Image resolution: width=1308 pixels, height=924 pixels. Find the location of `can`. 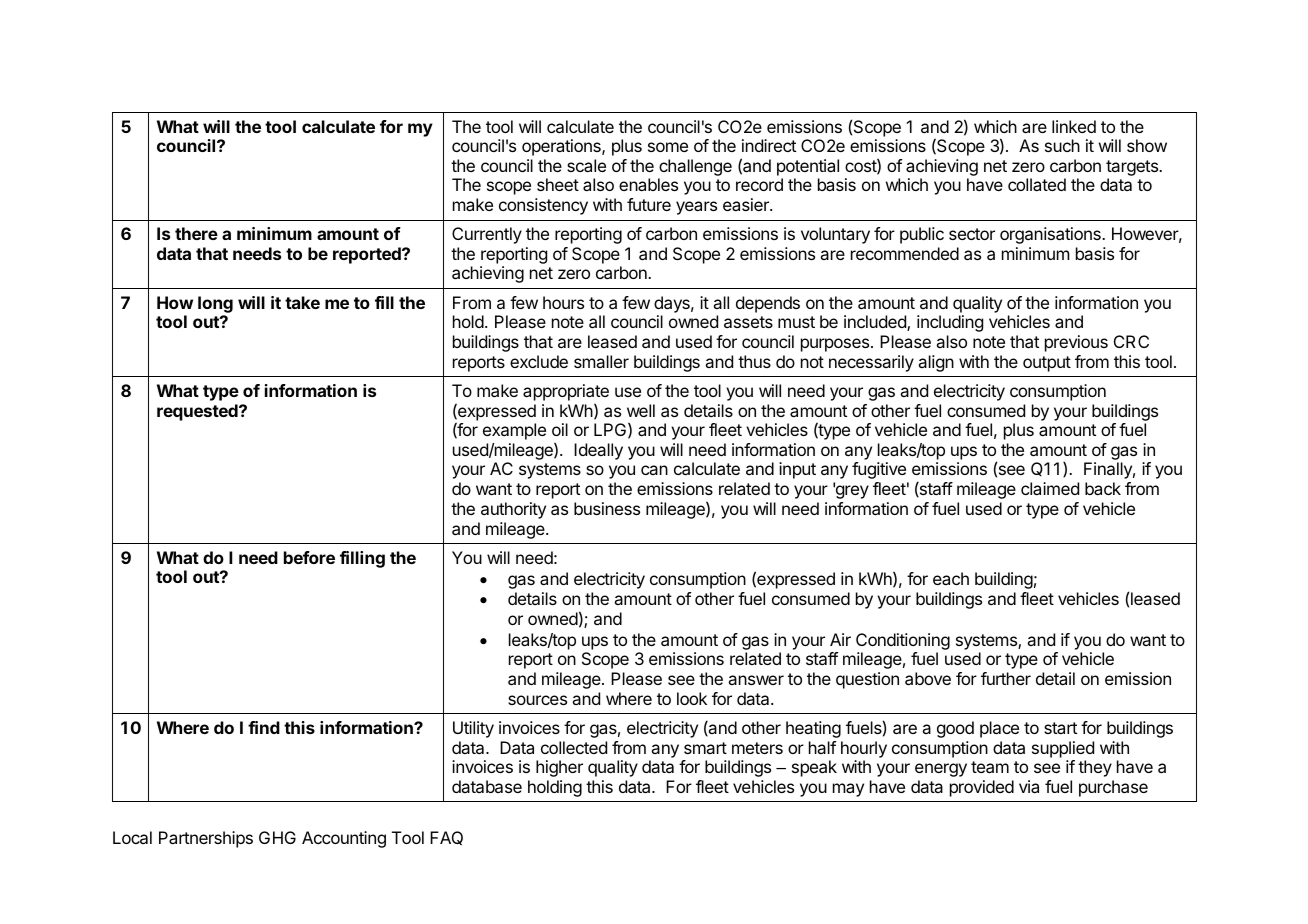

can is located at coordinates (654, 470).
